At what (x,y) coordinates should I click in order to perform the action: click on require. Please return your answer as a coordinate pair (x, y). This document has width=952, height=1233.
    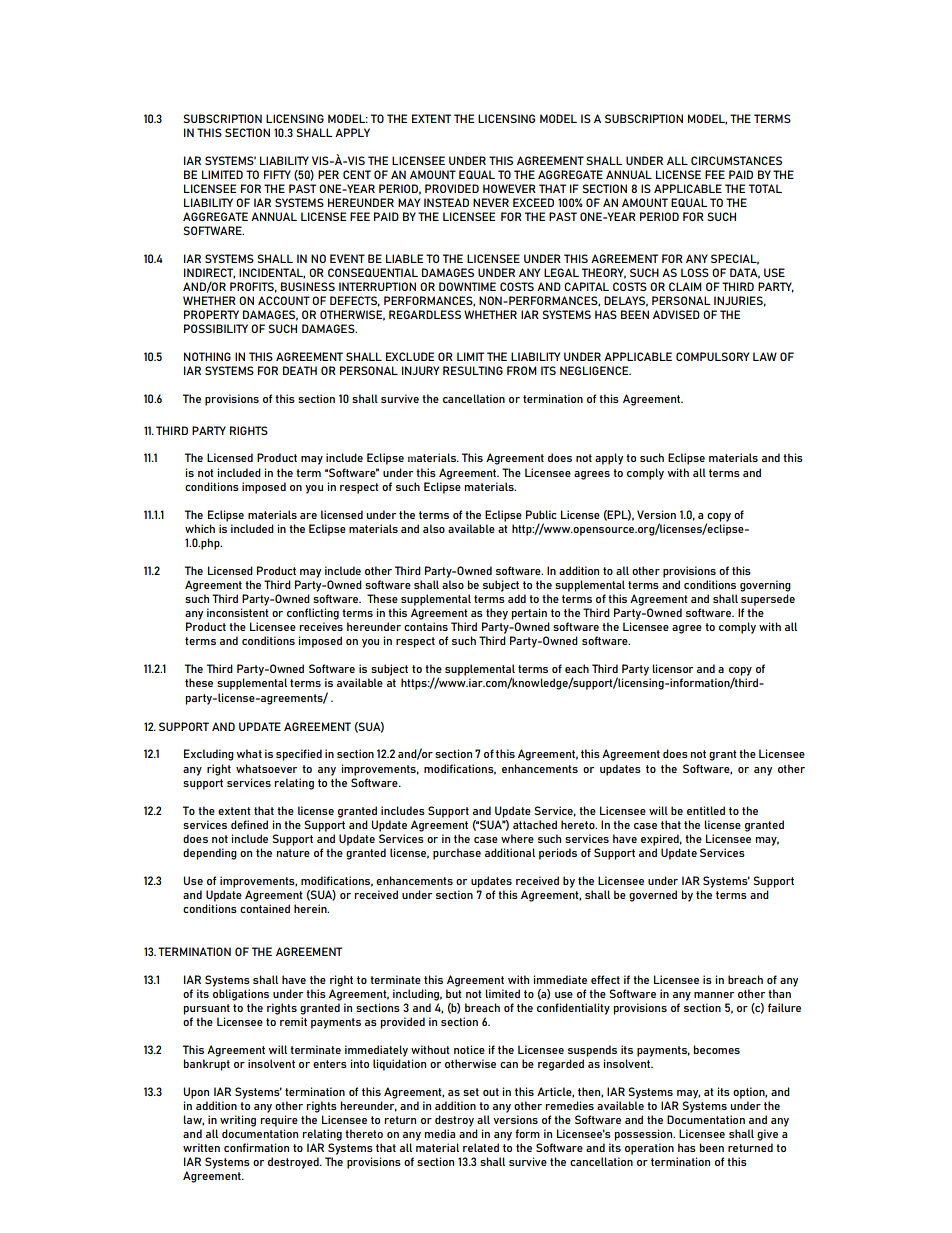
    Looking at the image, I should click on (279, 1121).
